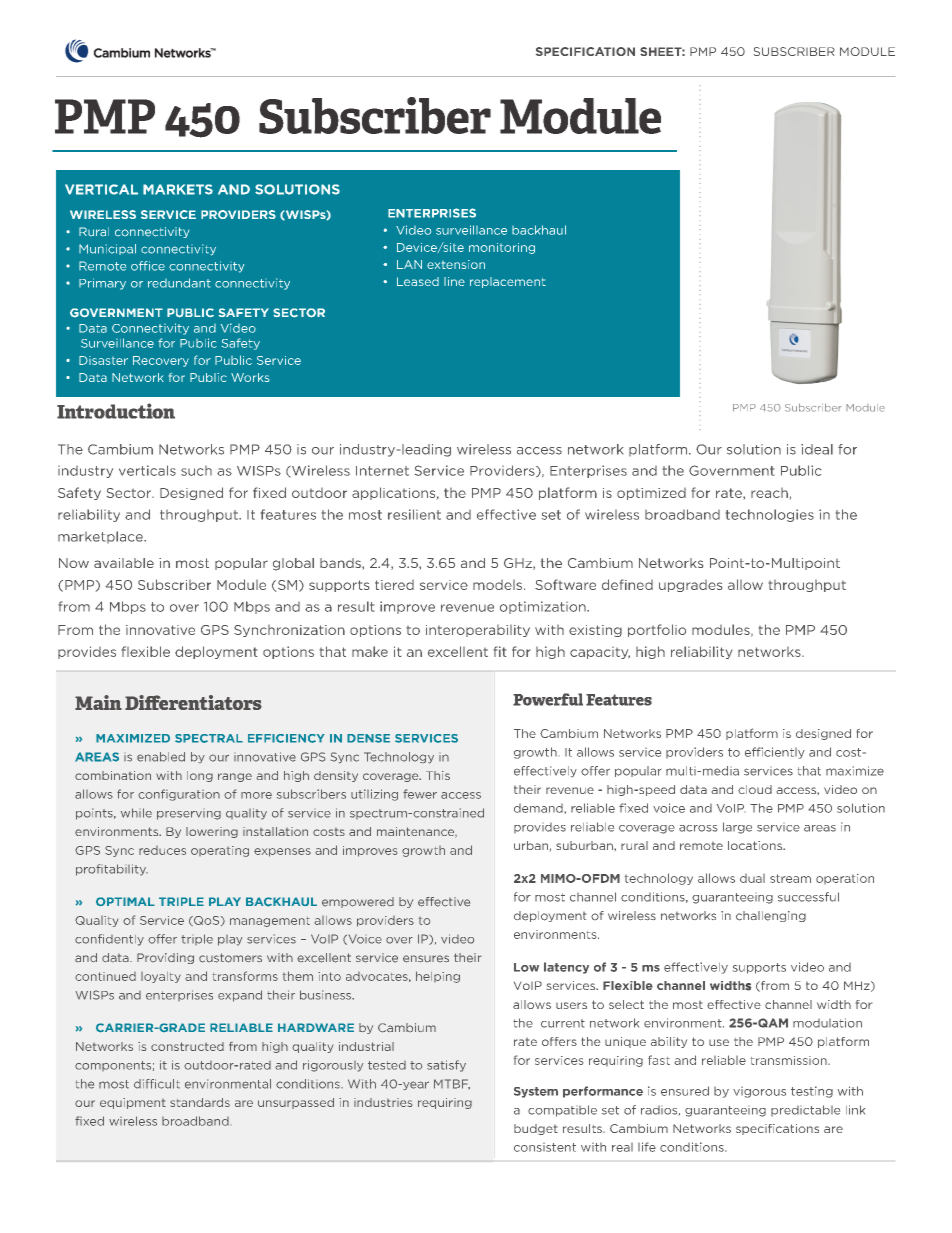  What do you see at coordinates (454, 281) in the image?
I see `line` at bounding box center [454, 281].
